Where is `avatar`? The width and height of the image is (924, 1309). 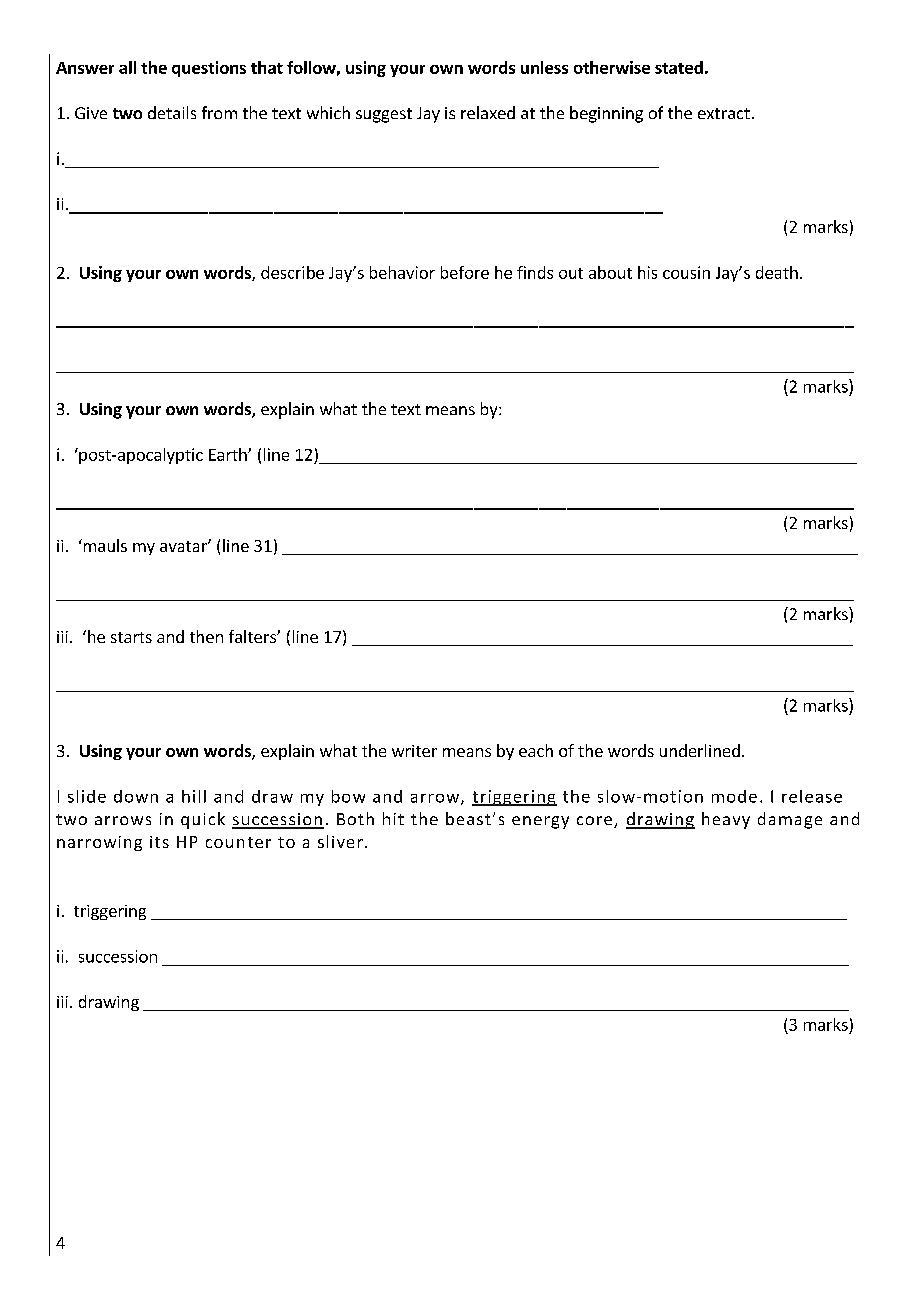
avatar is located at coordinates (184, 546).
